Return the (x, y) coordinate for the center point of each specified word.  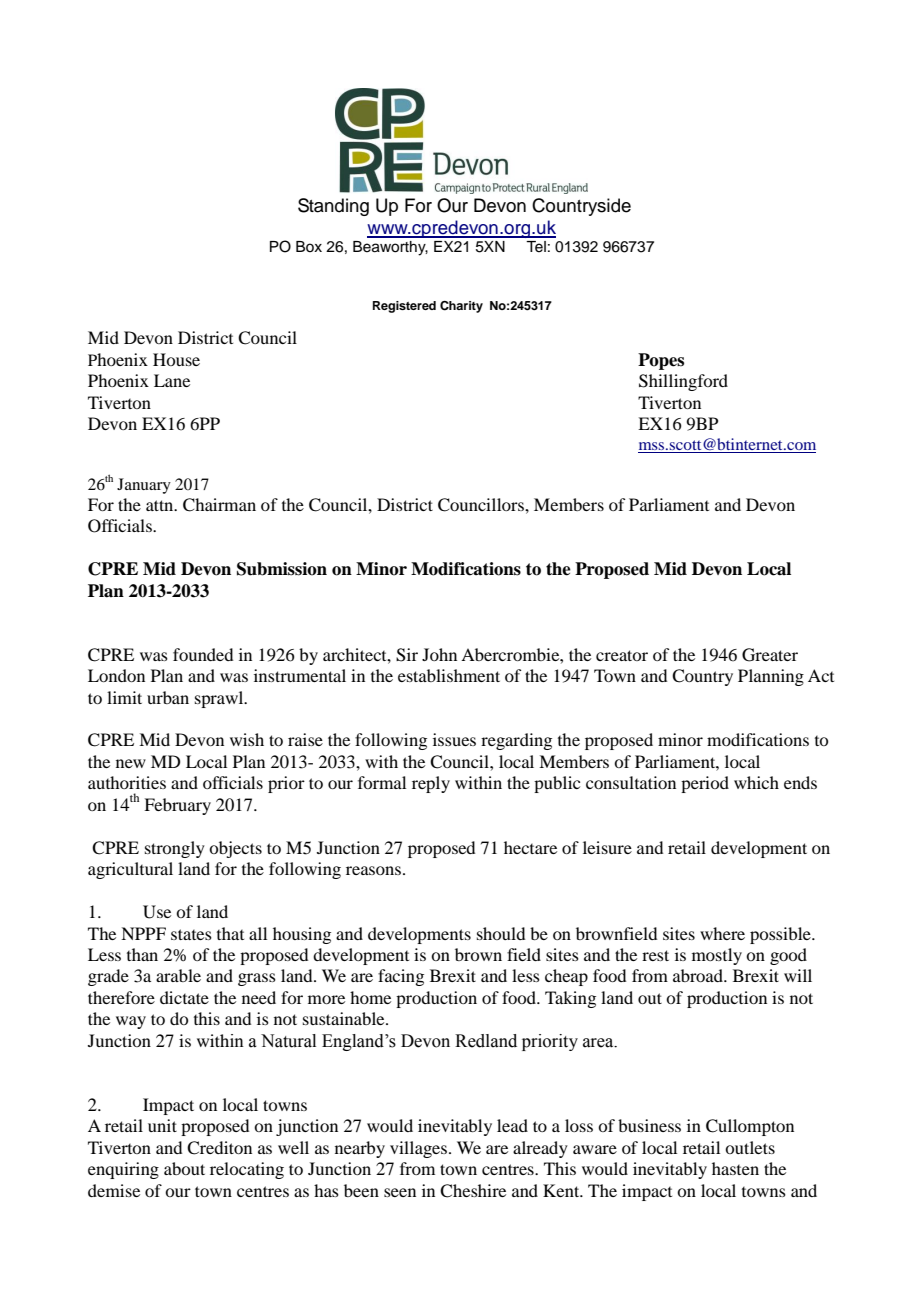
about (184, 1168)
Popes (661, 361)
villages (418, 1149)
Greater (770, 655)
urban (168, 697)
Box (309, 246)
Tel (536, 247)
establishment (449, 675)
